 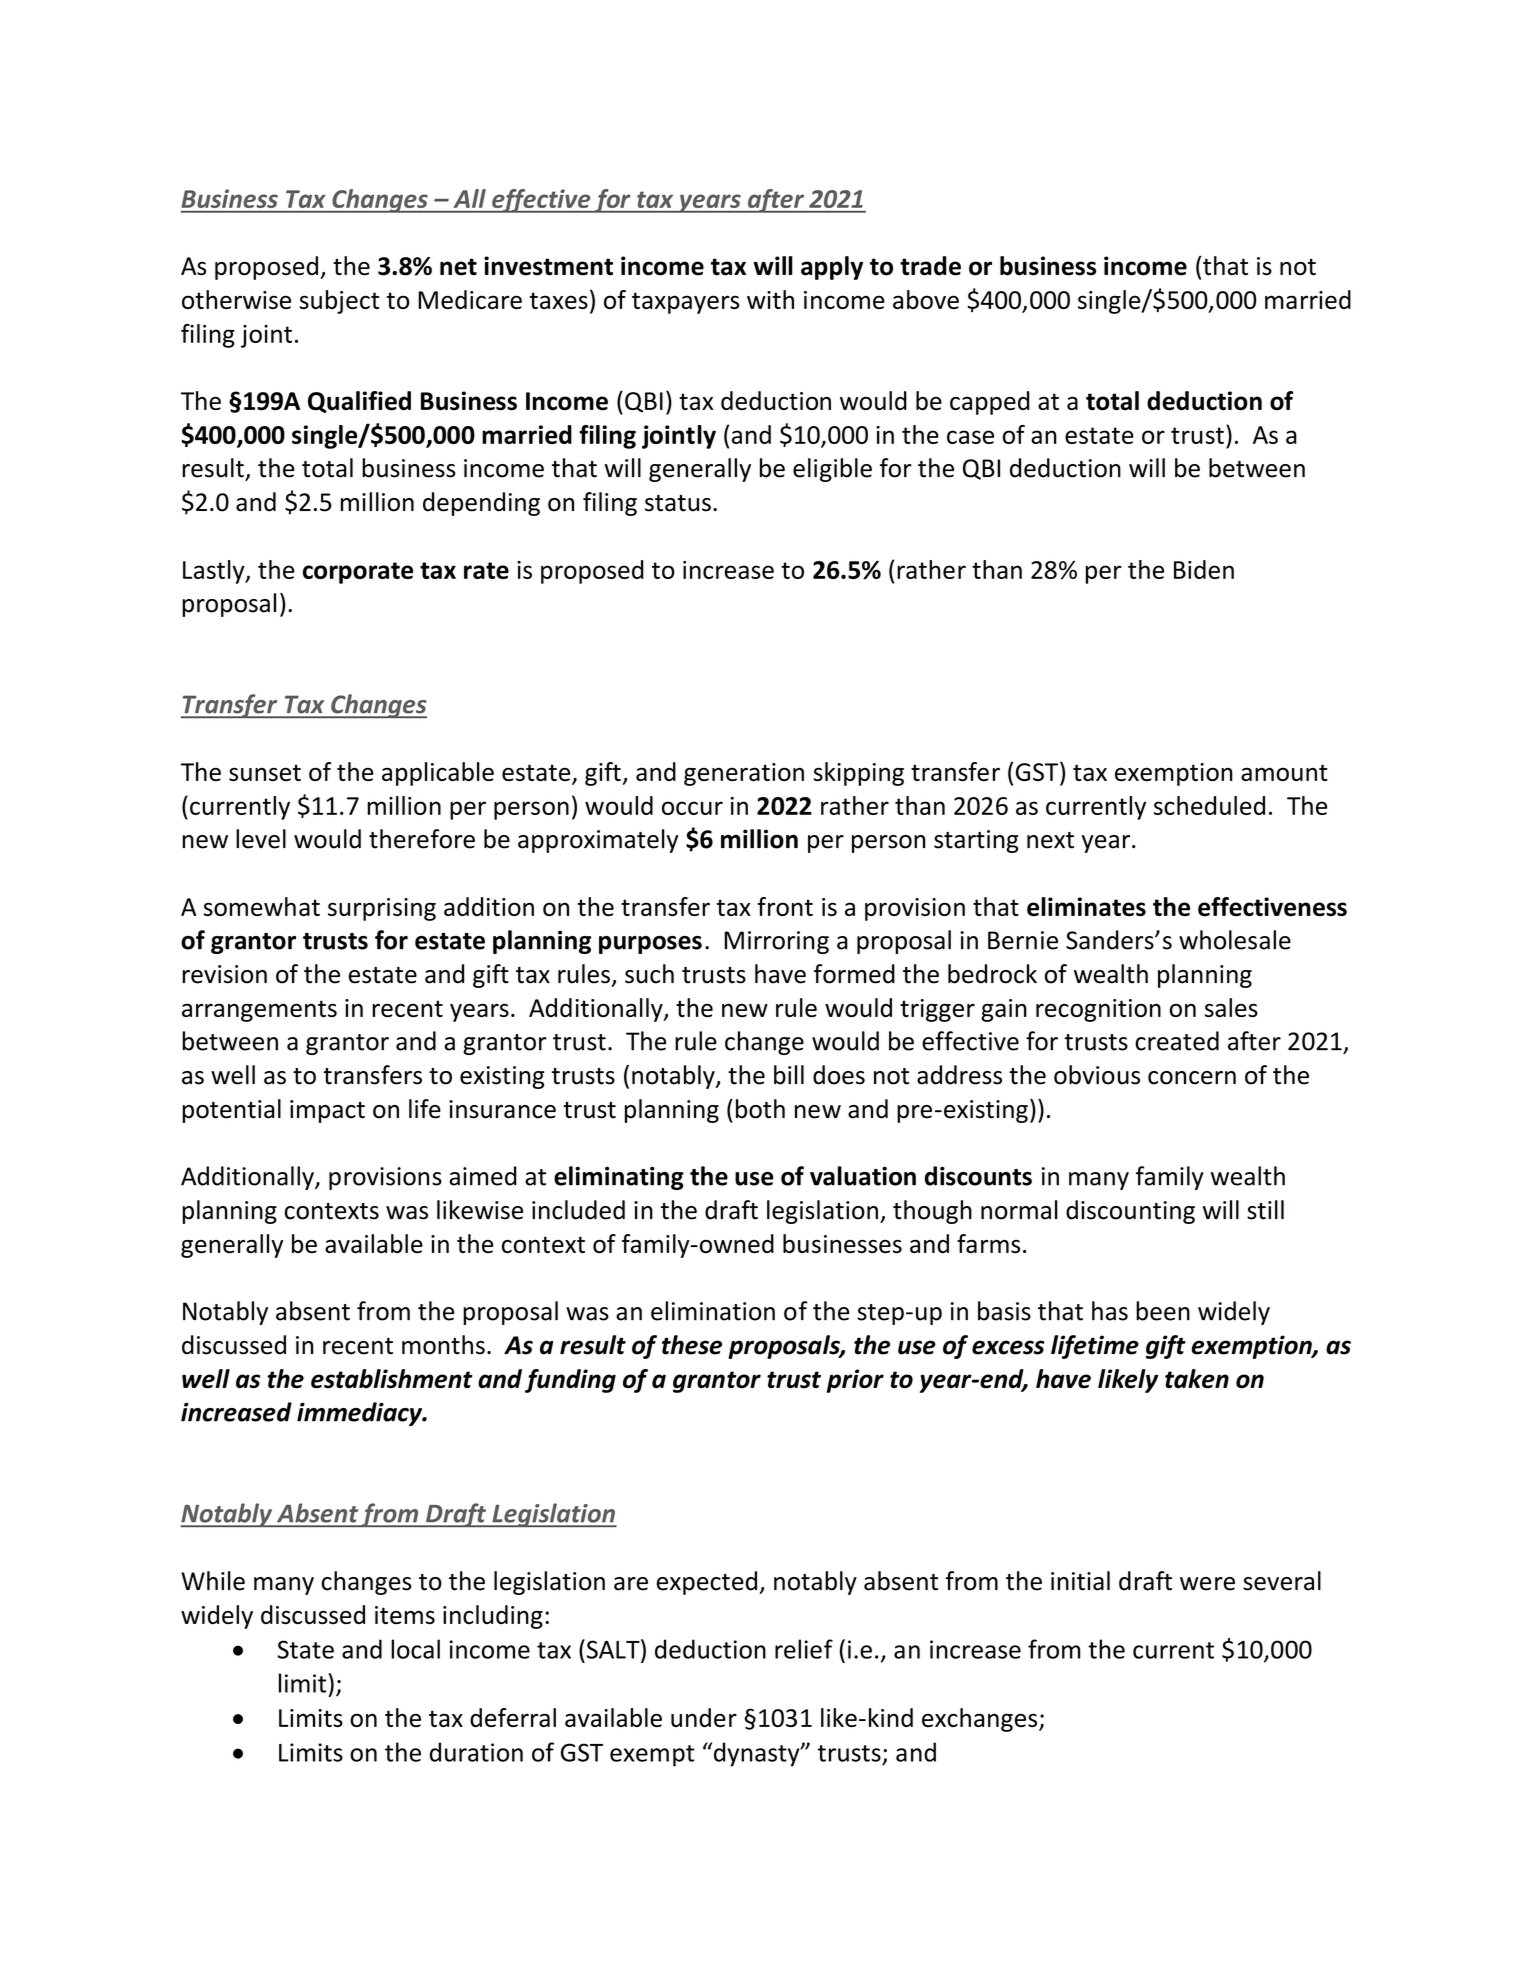 What do you see at coordinates (713, 1311) in the page?
I see `elimination` at bounding box center [713, 1311].
